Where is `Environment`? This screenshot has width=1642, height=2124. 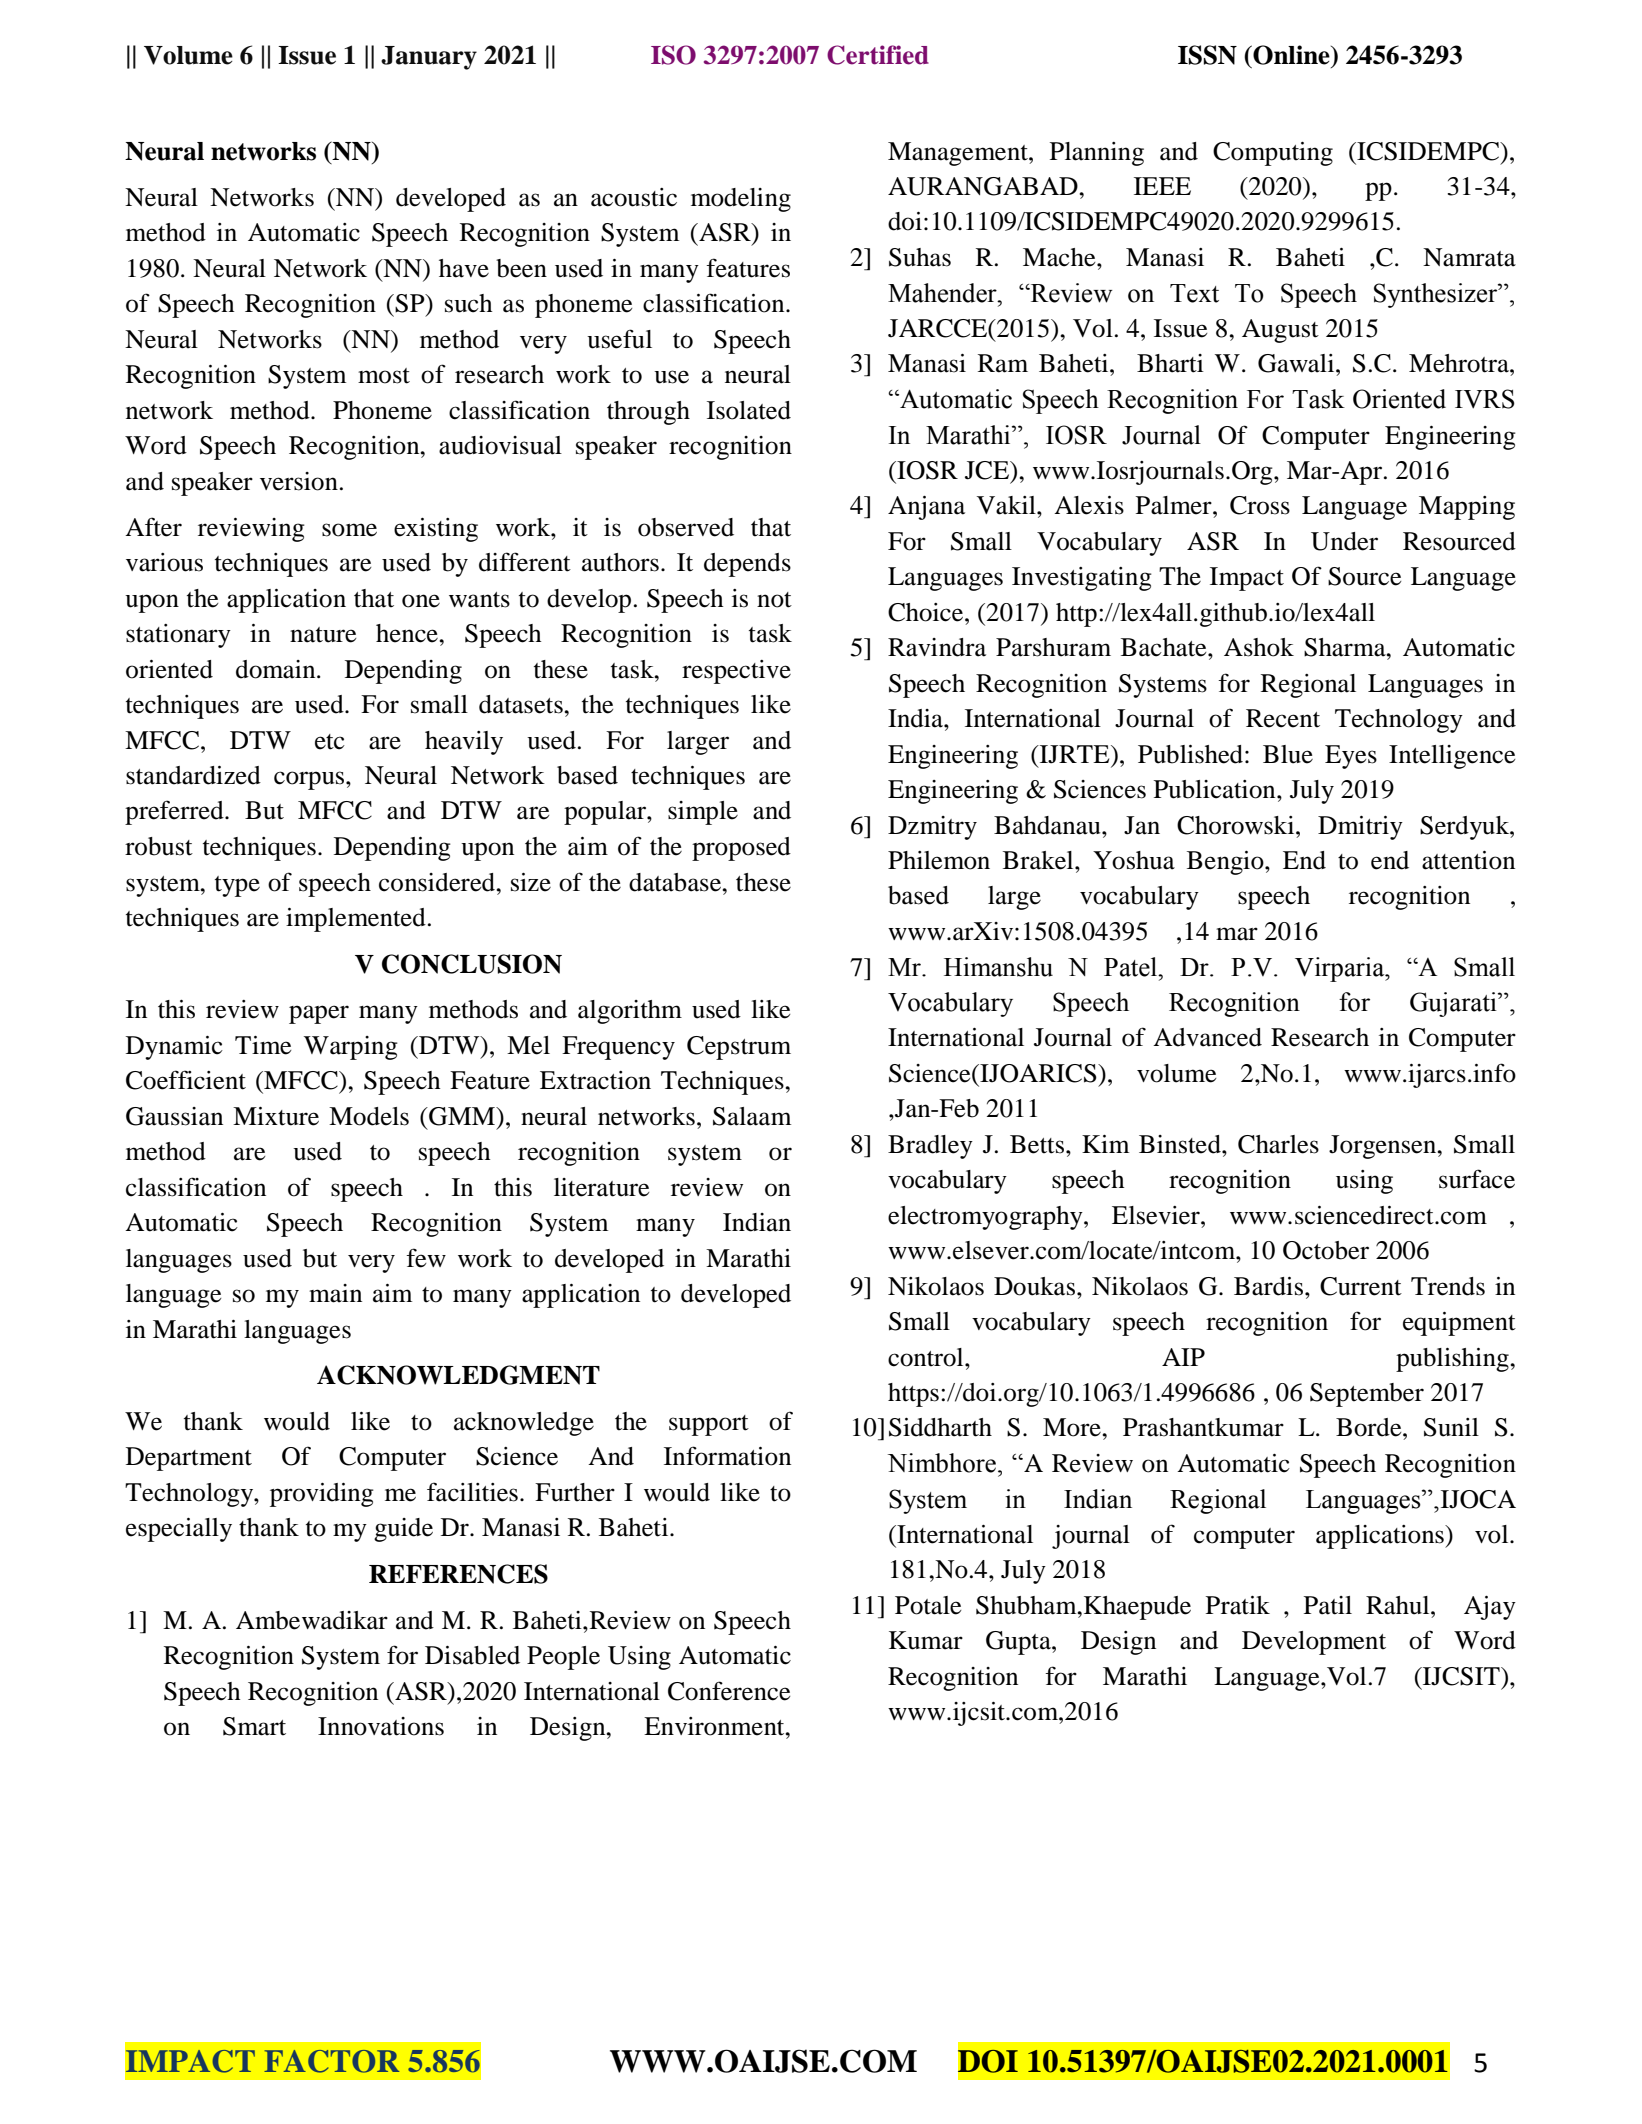
Environment is located at coordinates (715, 1726).
